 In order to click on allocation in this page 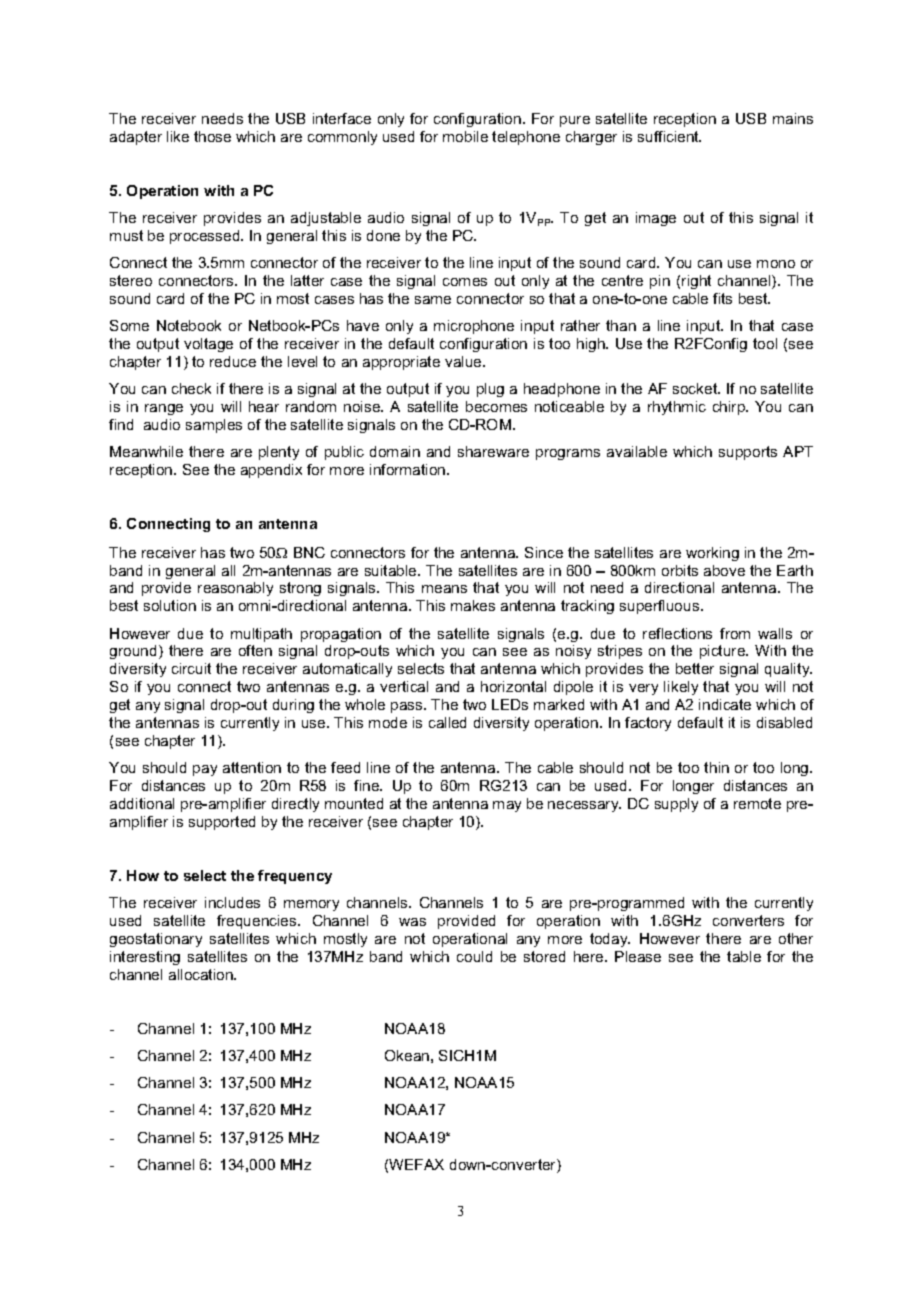, I will do `click(202, 974)`.
